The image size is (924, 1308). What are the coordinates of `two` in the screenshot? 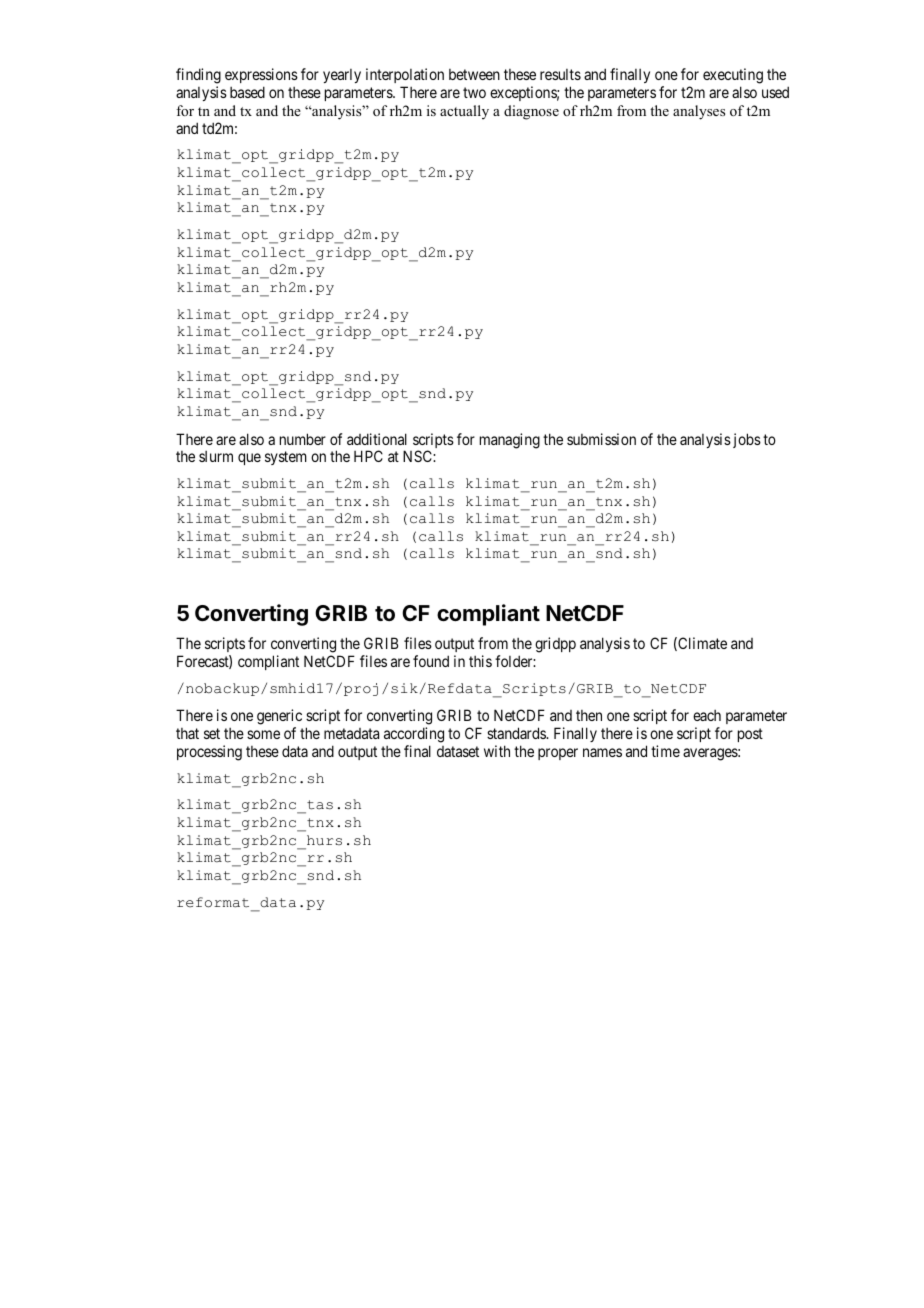 It's located at (474, 92).
